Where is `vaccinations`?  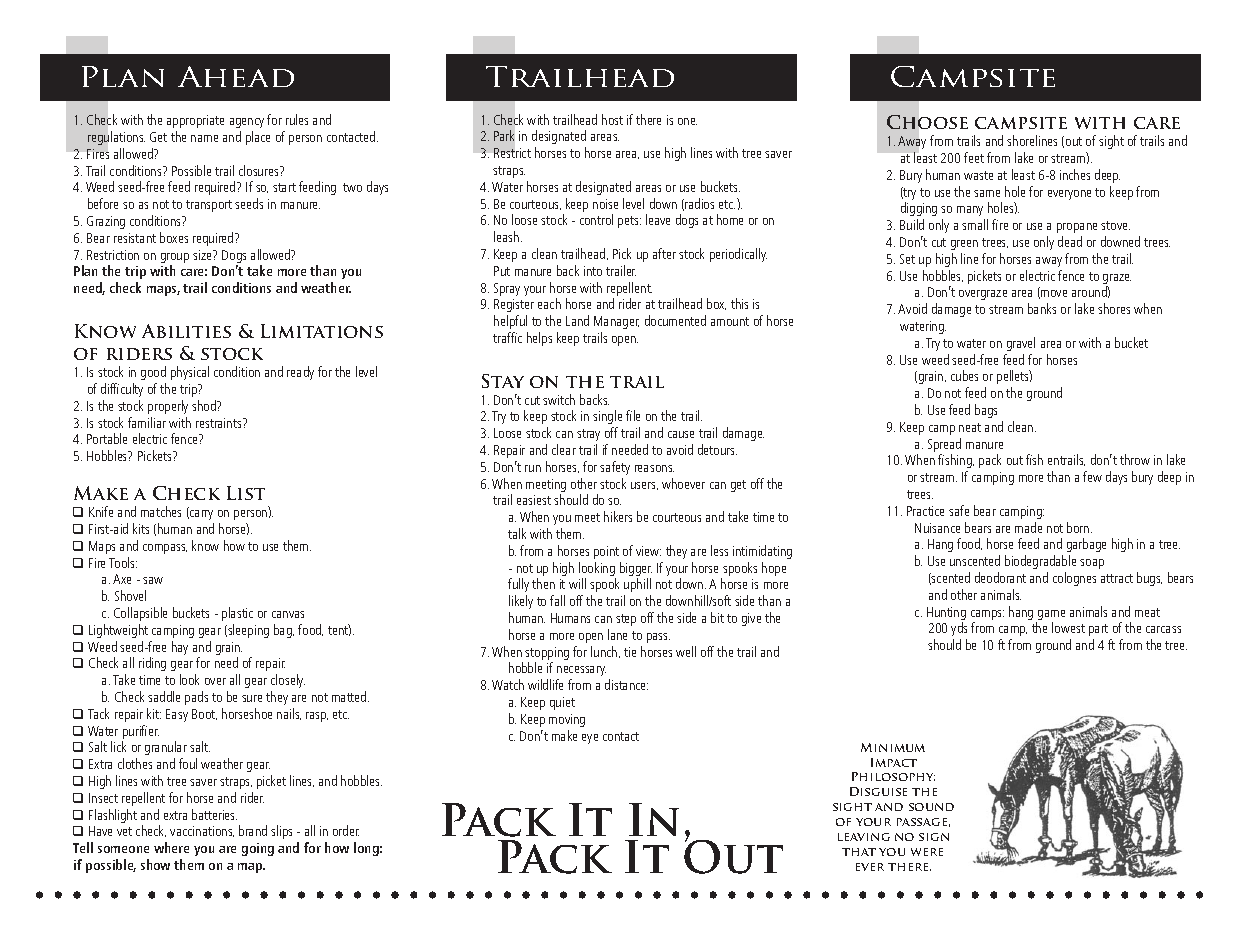 vaccinations is located at coordinates (202, 831).
